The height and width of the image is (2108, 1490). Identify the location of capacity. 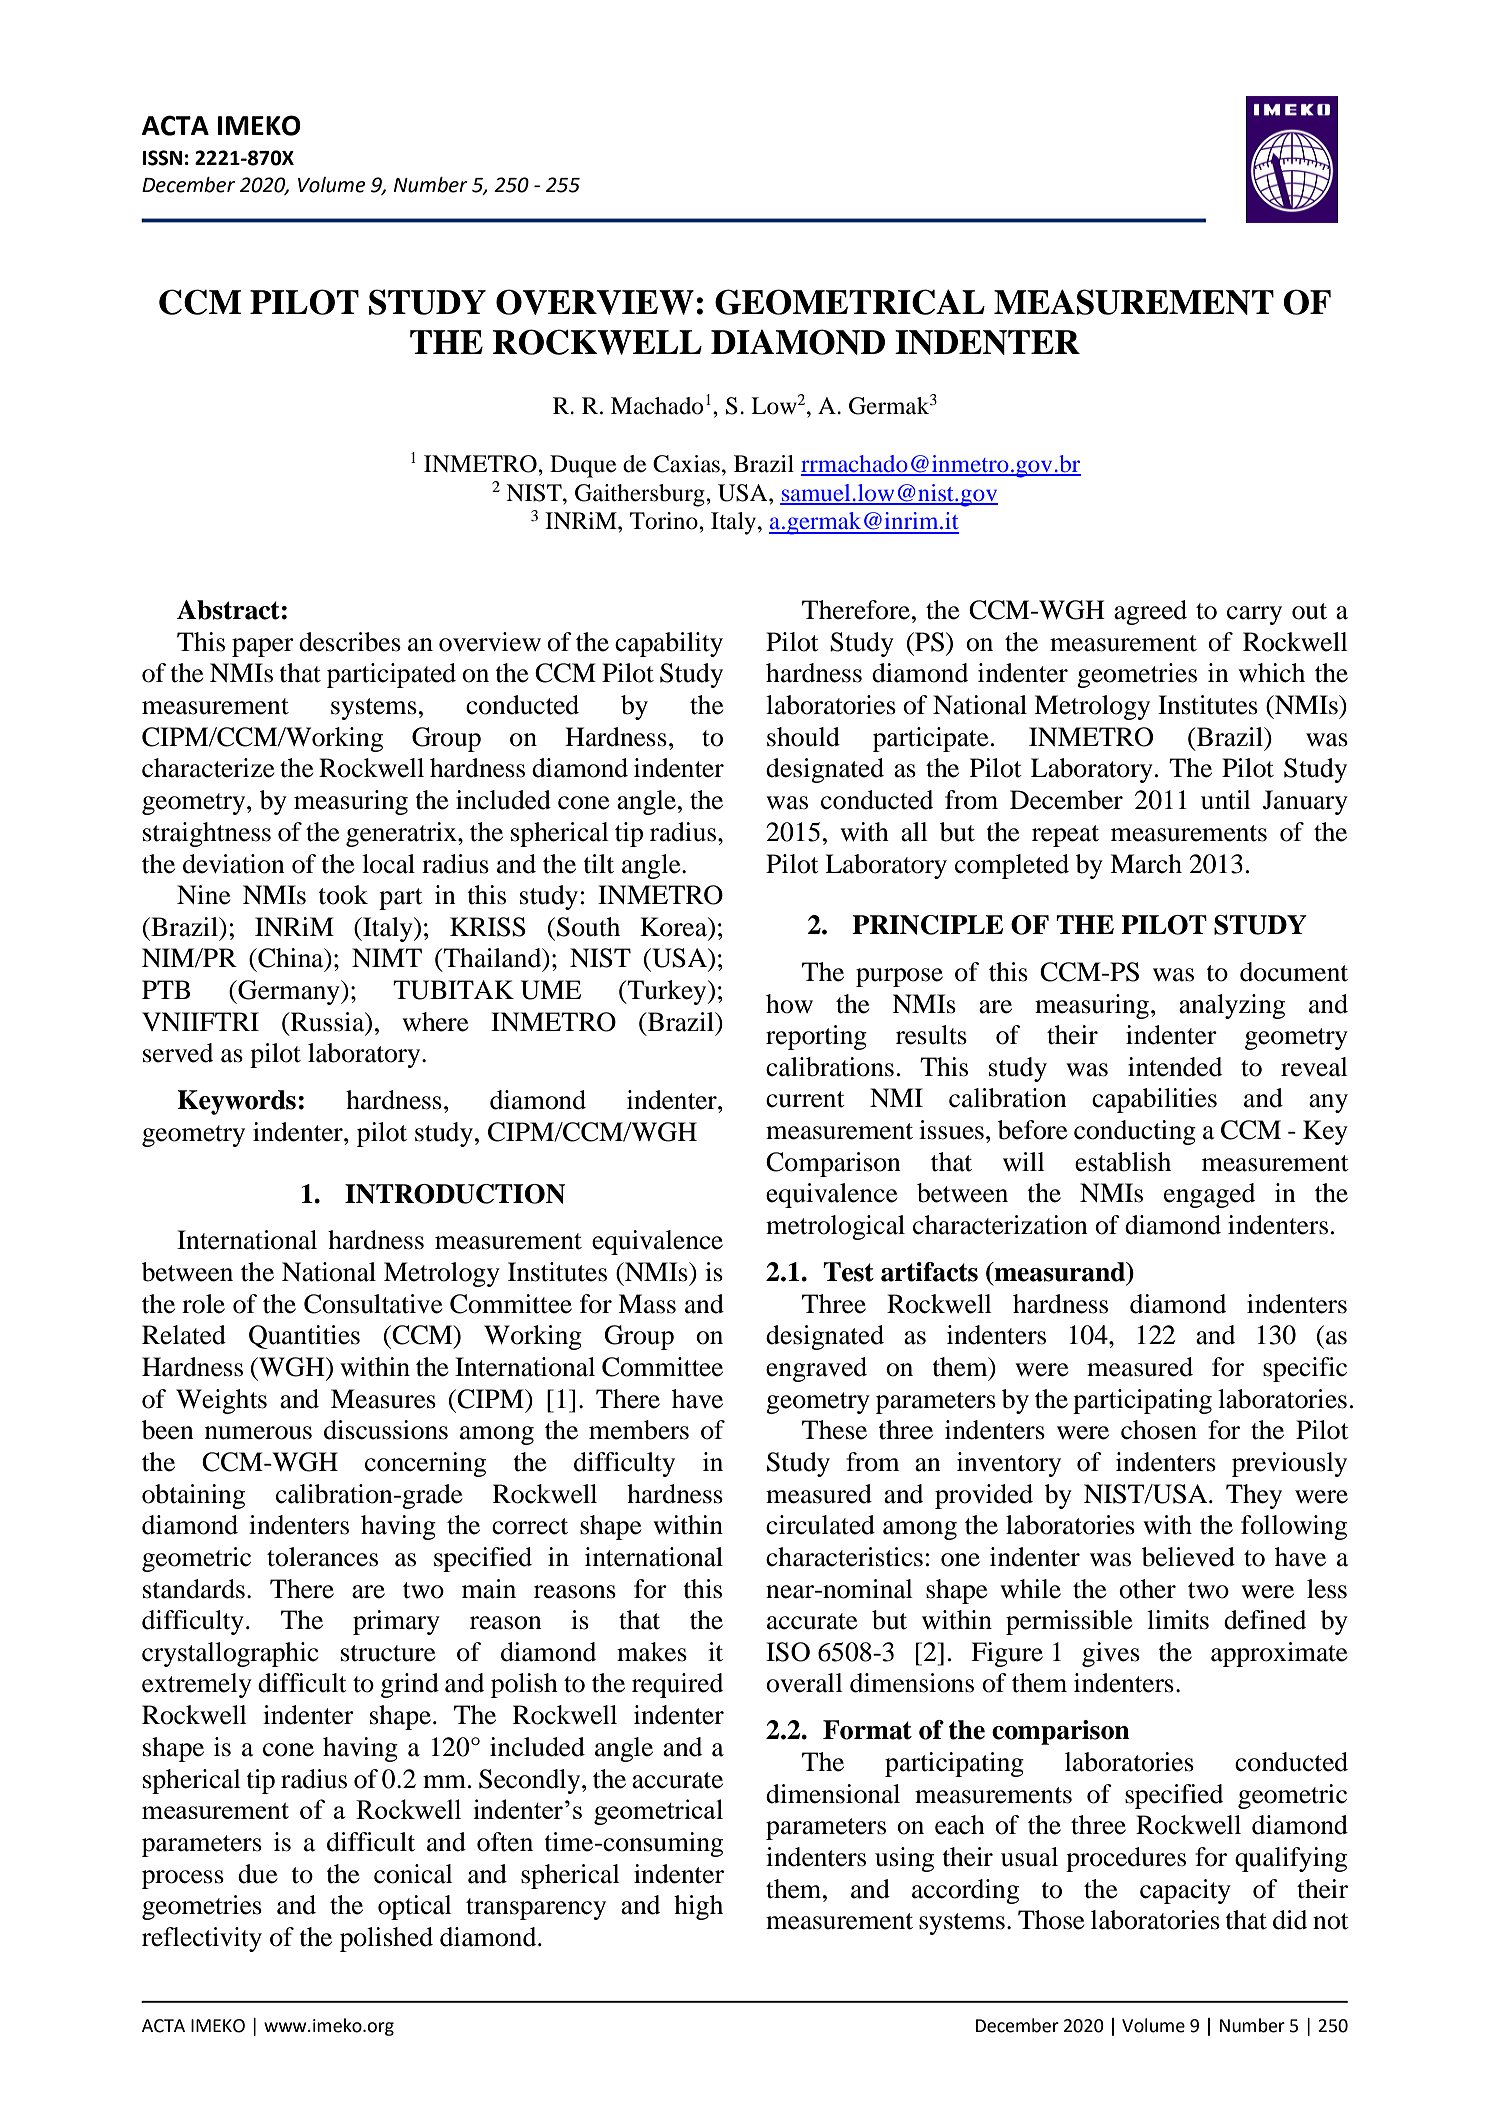
(1185, 1891).
